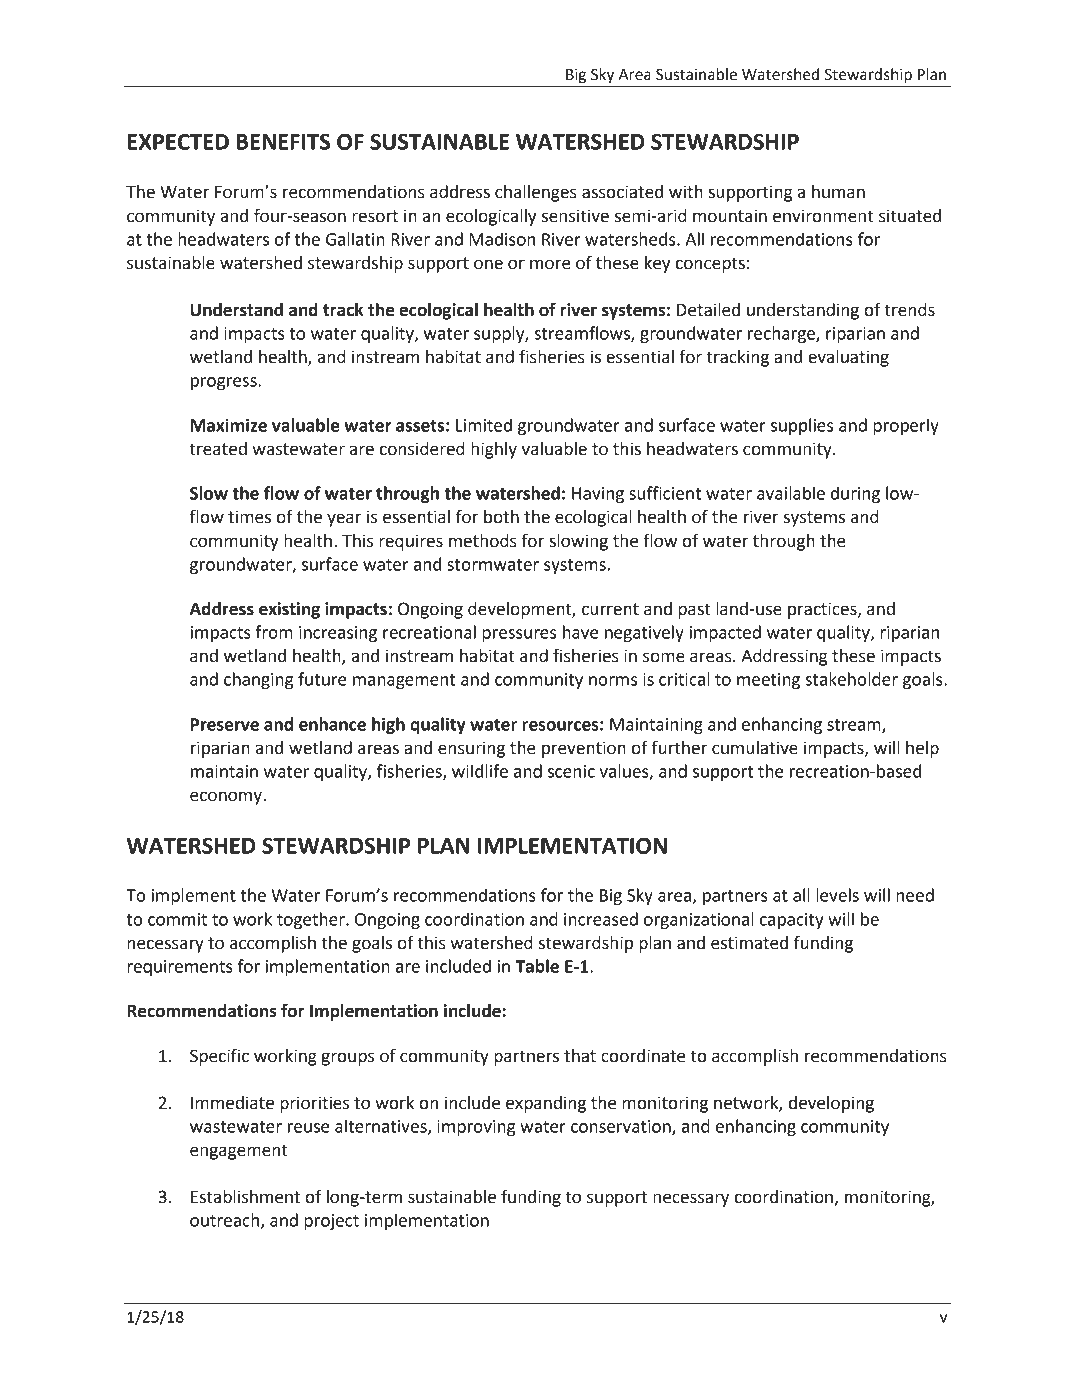  I want to click on conservation, so click(622, 1127).
